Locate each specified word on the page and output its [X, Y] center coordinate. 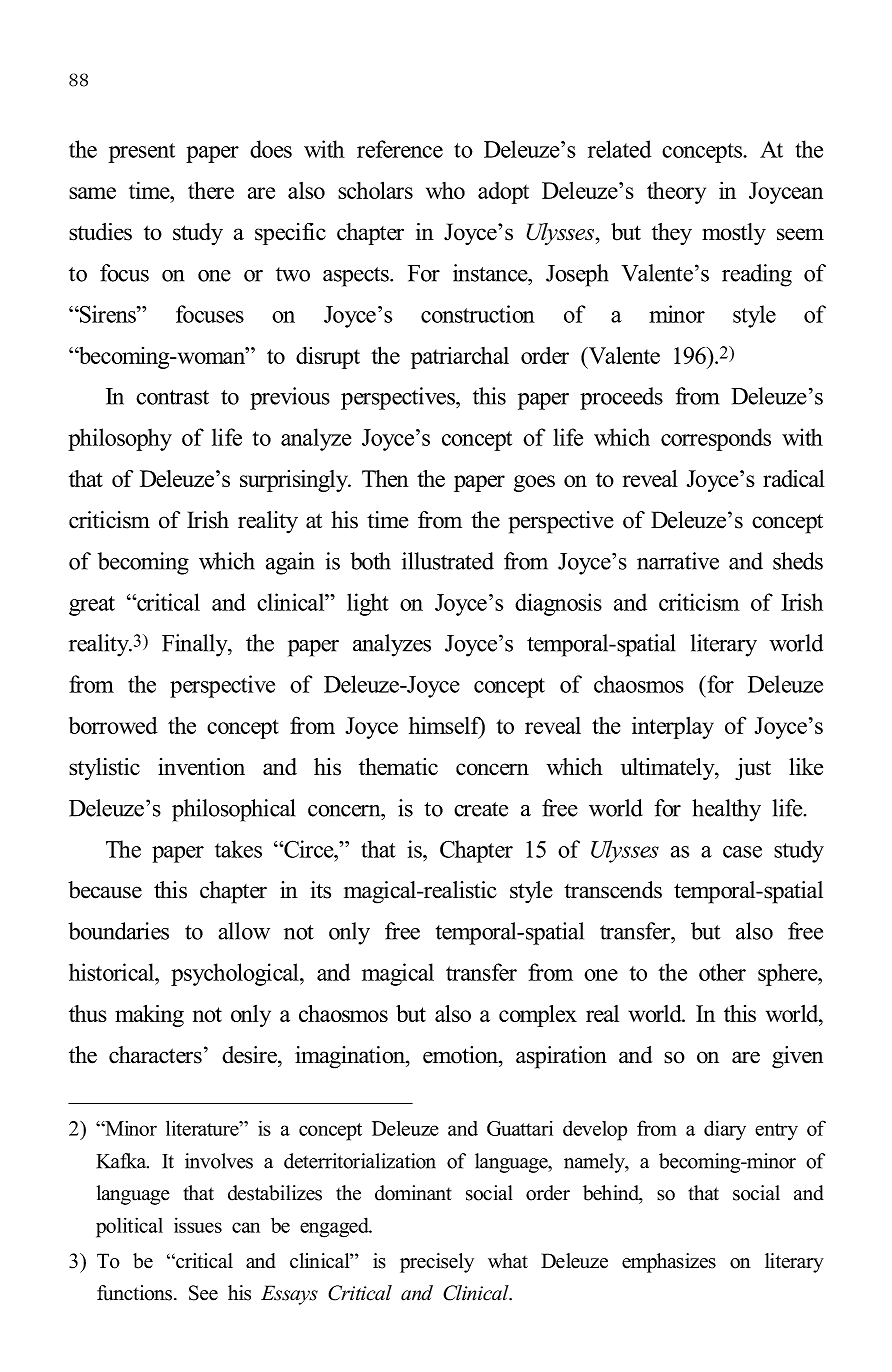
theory [676, 193]
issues [198, 1225]
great [92, 606]
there [211, 190]
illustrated [448, 561]
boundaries [118, 931]
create [481, 809]
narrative [678, 561]
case [742, 852]
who [445, 190]
